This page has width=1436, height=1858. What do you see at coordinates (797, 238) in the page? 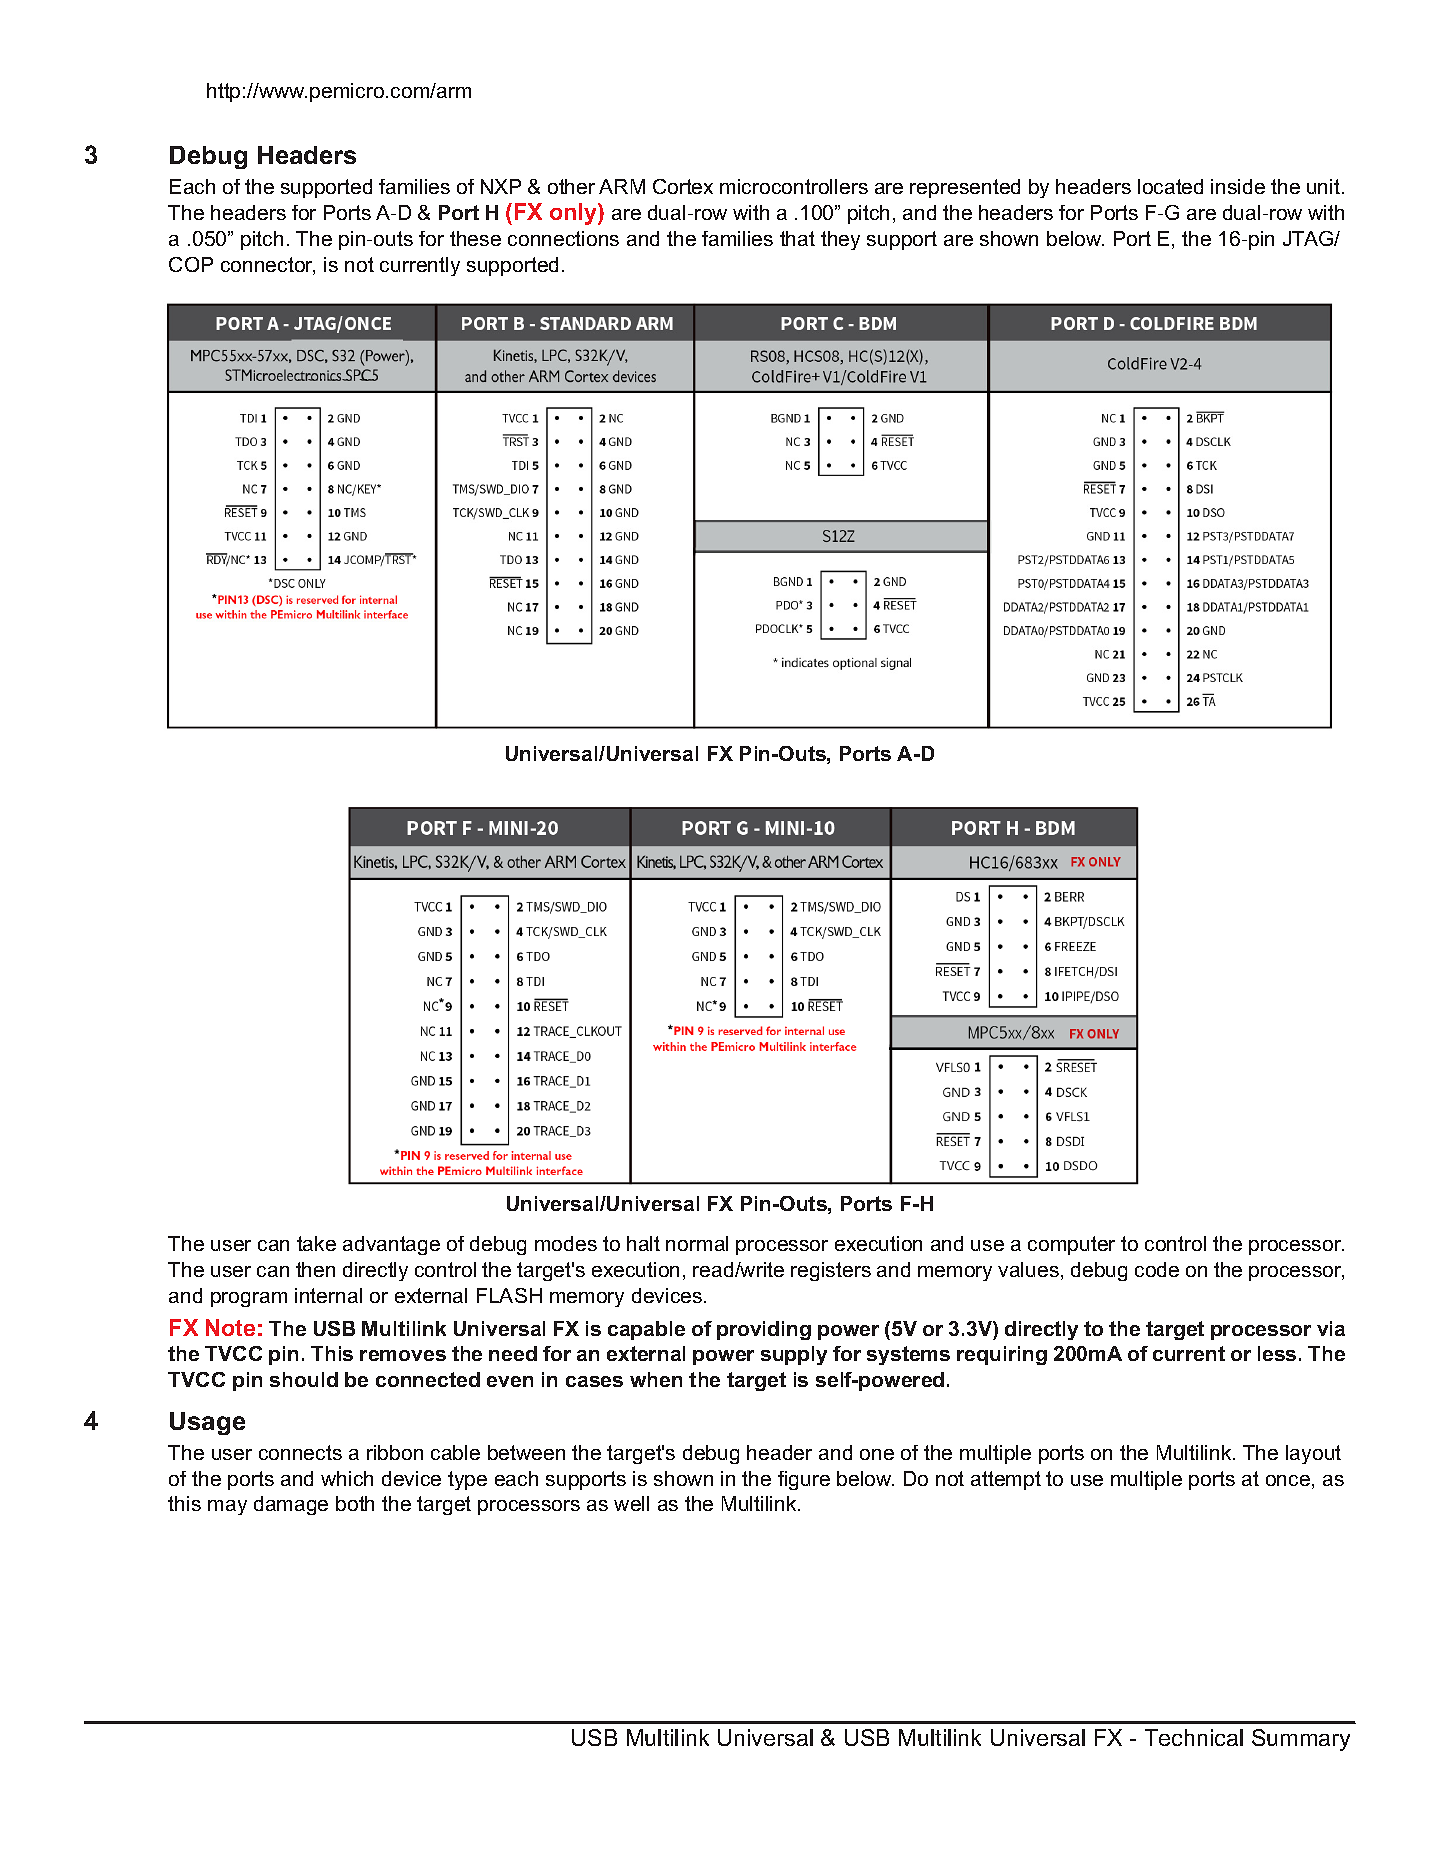
I see `that` at bounding box center [797, 238].
